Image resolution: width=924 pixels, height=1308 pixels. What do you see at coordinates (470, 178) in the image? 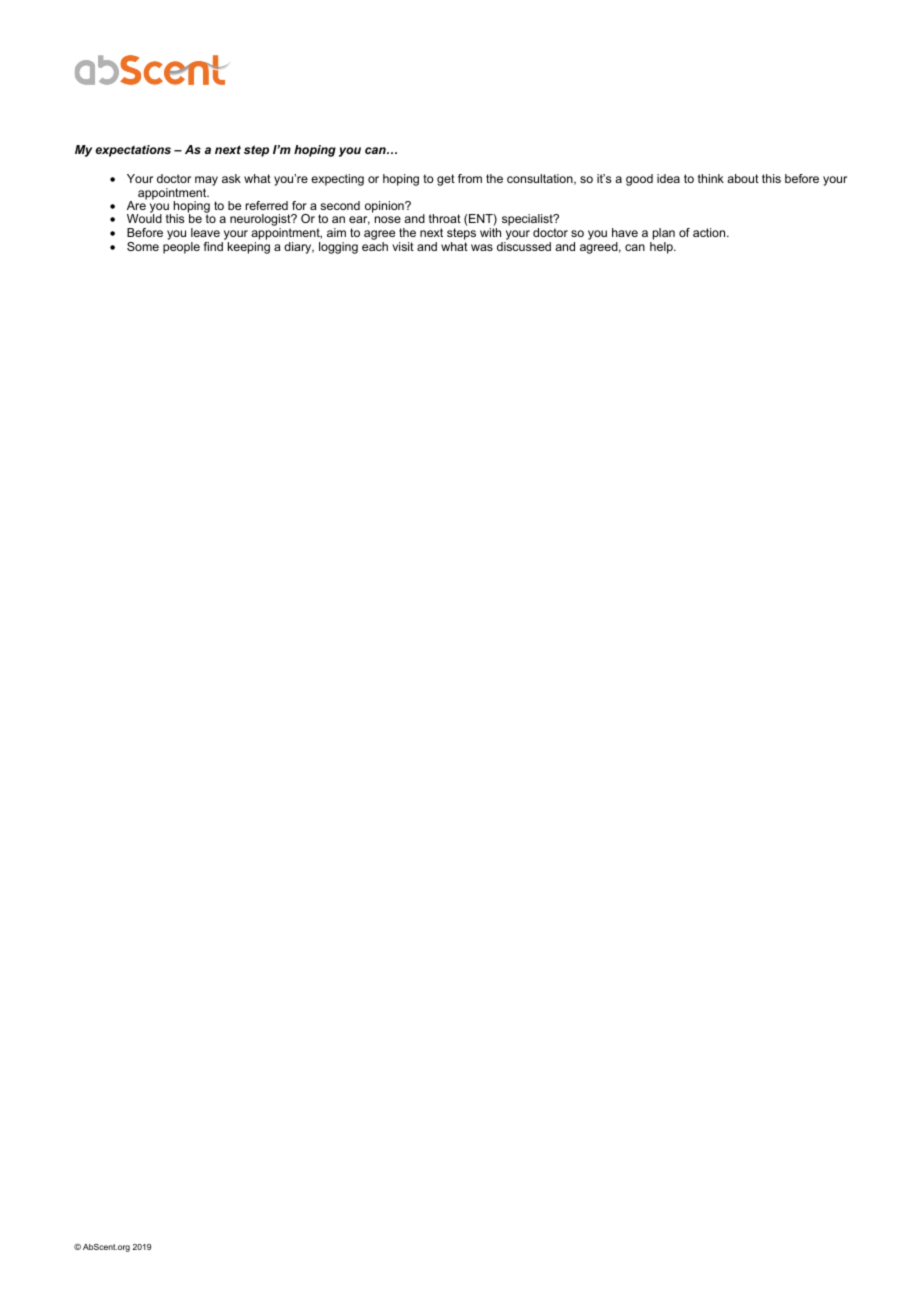
I see `from` at bounding box center [470, 178].
